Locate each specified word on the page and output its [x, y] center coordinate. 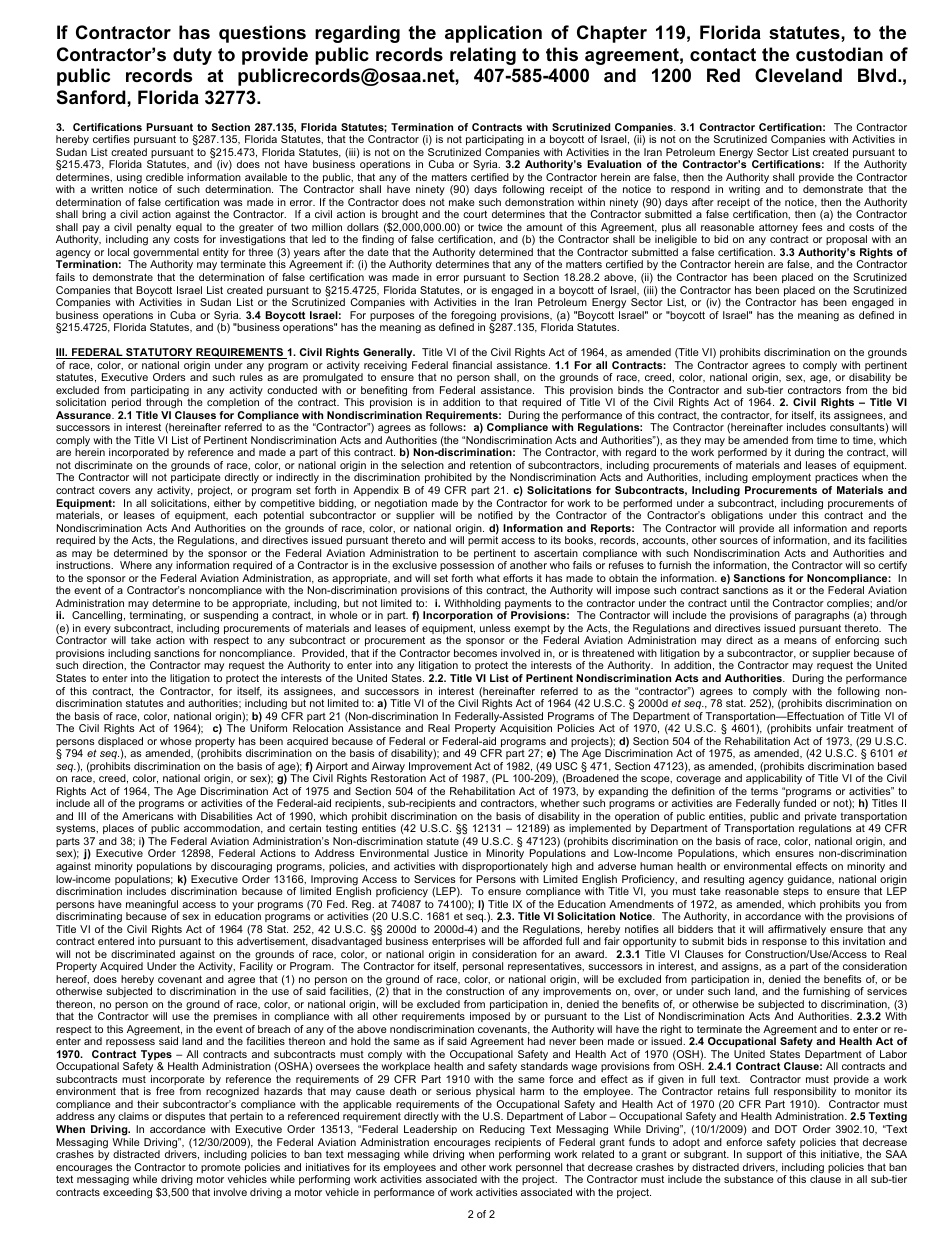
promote [221, 1169]
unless [495, 628]
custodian [839, 54]
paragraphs [822, 618]
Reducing [502, 1130]
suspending [230, 618]
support [764, 1155]
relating [483, 56]
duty [192, 56]
